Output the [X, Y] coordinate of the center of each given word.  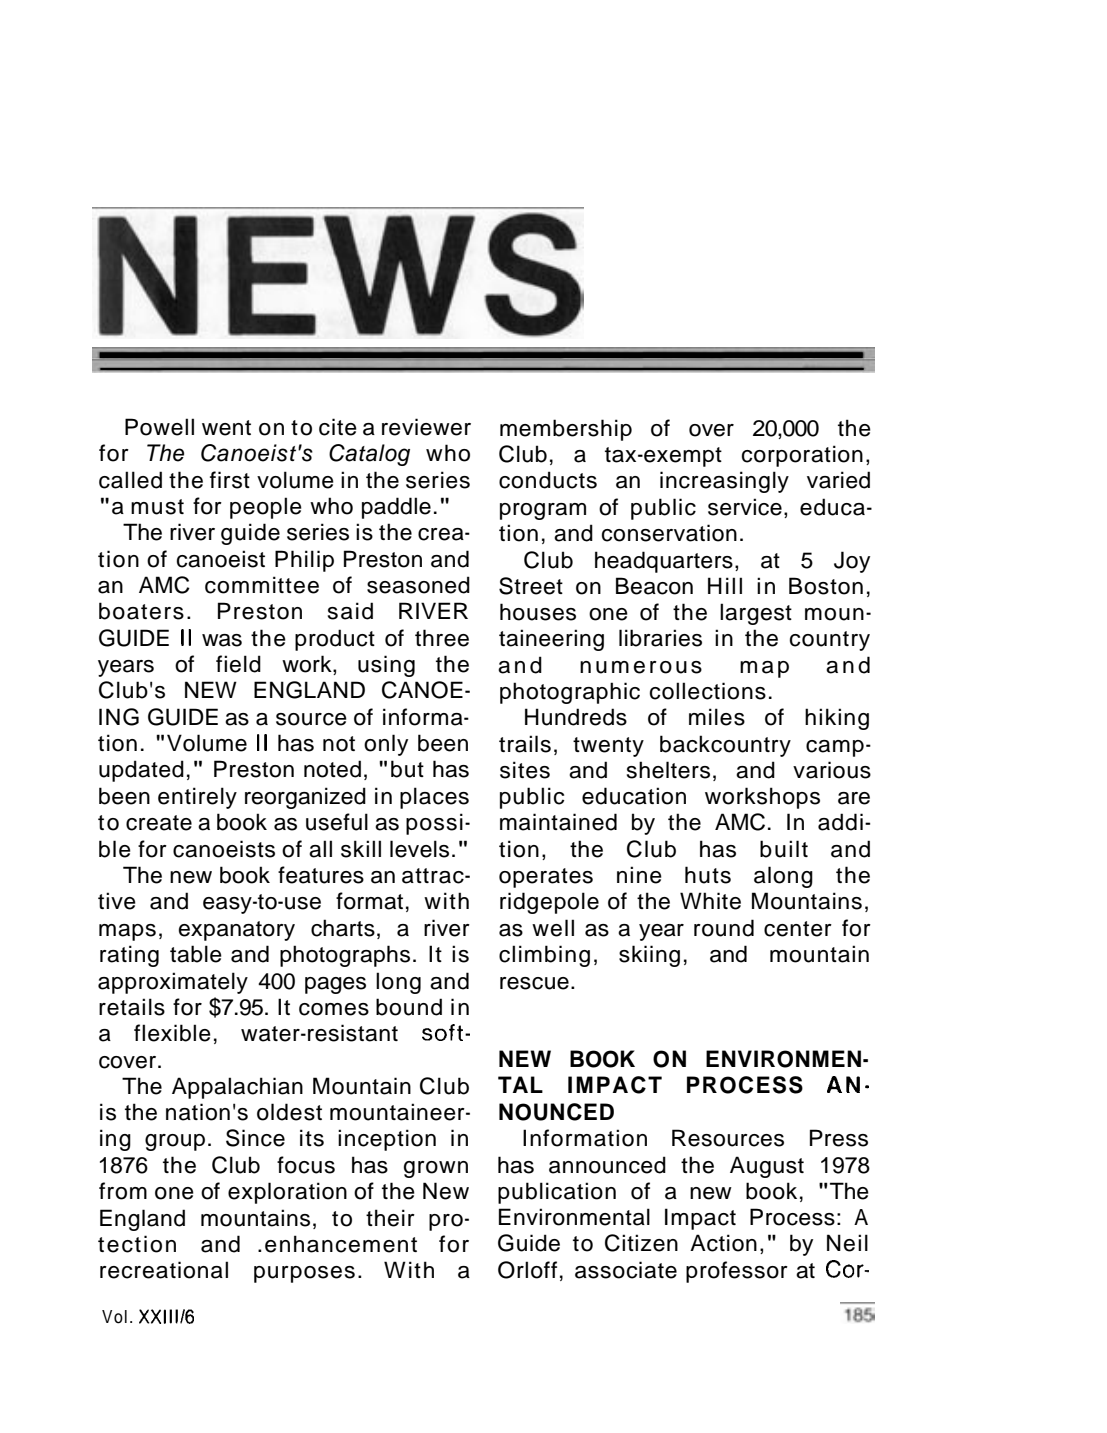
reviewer [426, 427]
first [230, 480]
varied [838, 480]
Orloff [527, 1270]
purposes [304, 1274]
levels [419, 849]
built [784, 849]
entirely [197, 798]
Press [839, 1138]
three [442, 638]
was [222, 640]
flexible [172, 1033]
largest [756, 614]
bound [409, 1007]
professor [737, 1272]
